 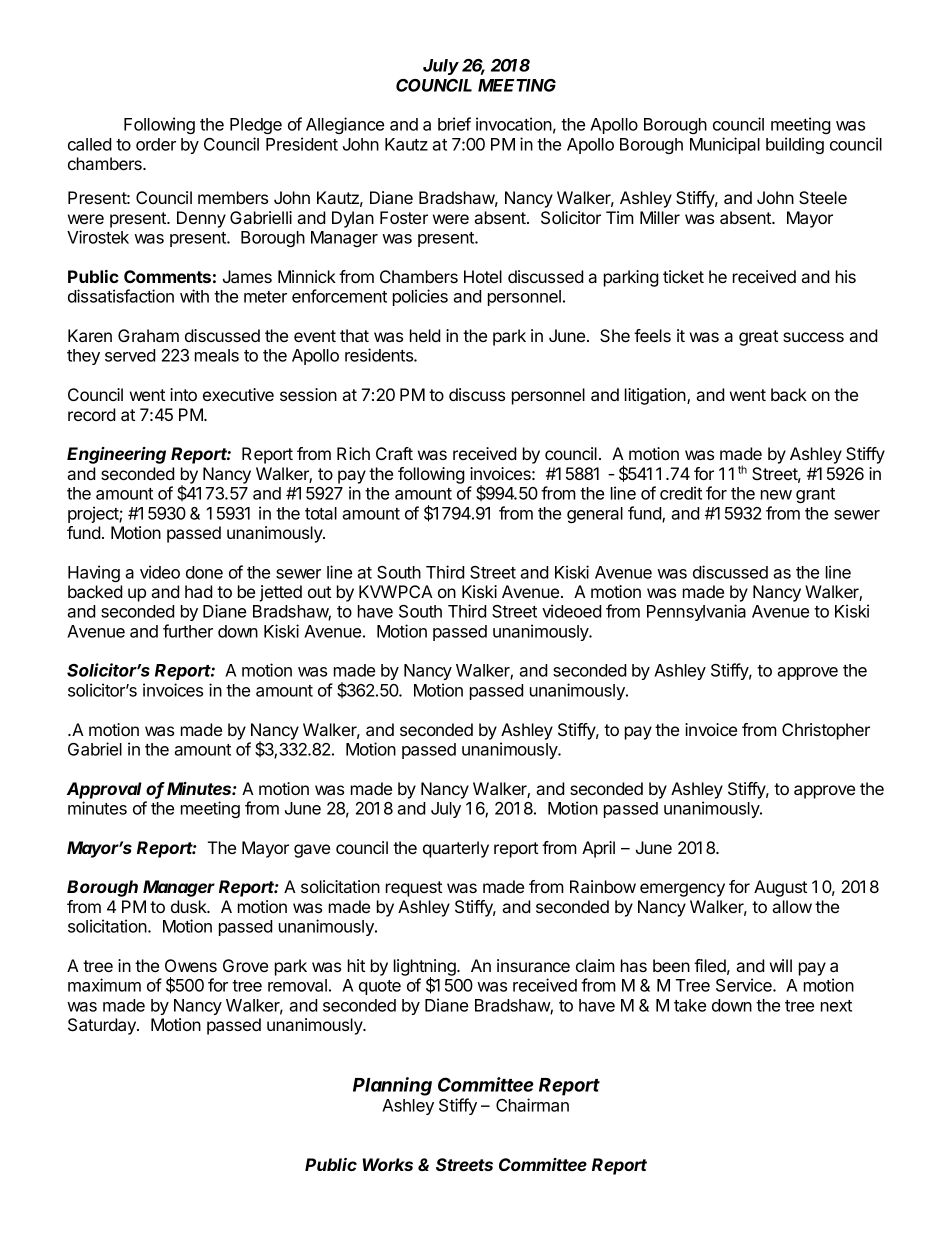 What do you see at coordinates (103, 1026) in the screenshot?
I see `Saturday` at bounding box center [103, 1026].
